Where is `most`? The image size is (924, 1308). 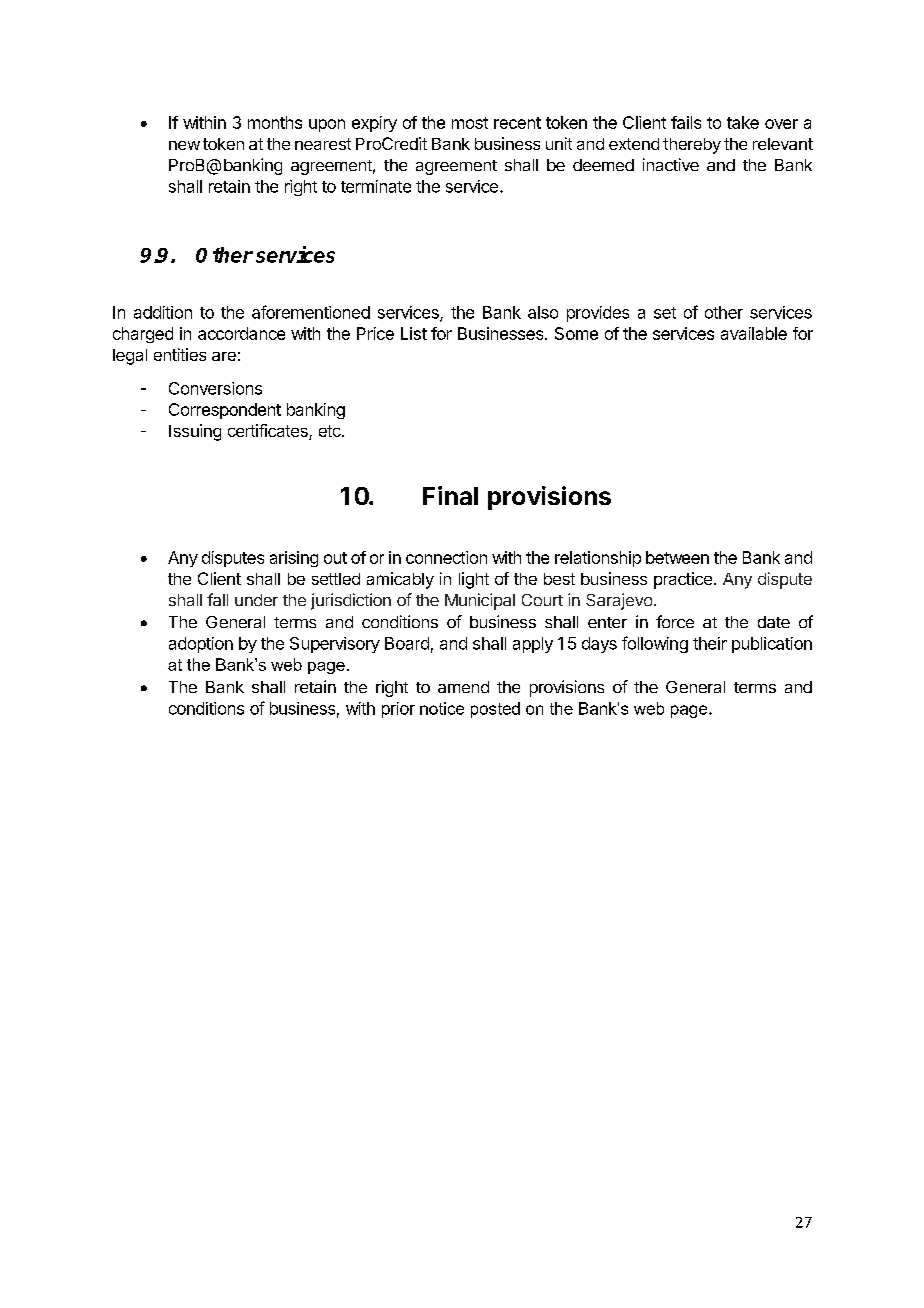
most is located at coordinates (470, 123).
